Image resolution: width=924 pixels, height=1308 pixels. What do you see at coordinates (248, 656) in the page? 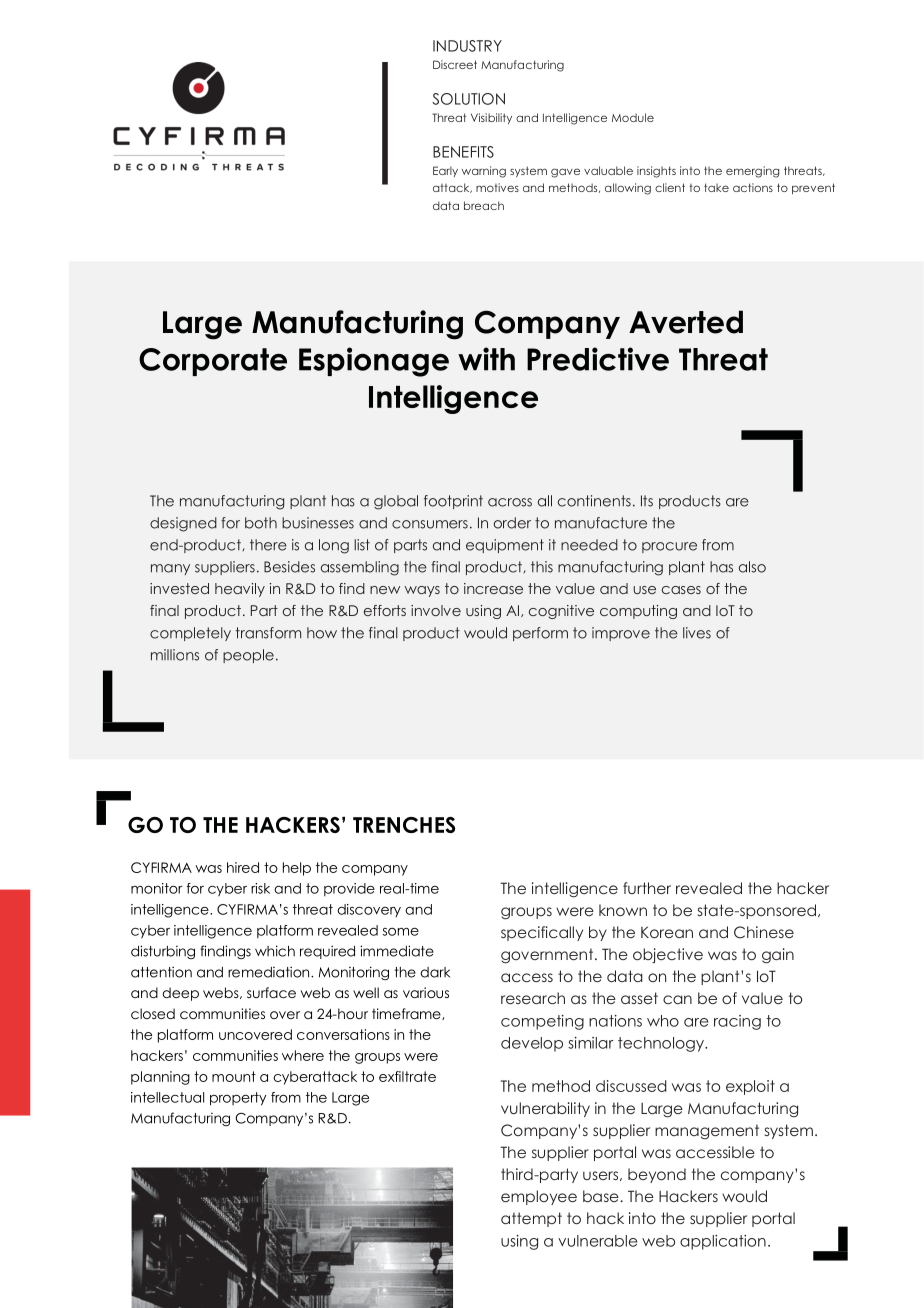
I see `people` at bounding box center [248, 656].
